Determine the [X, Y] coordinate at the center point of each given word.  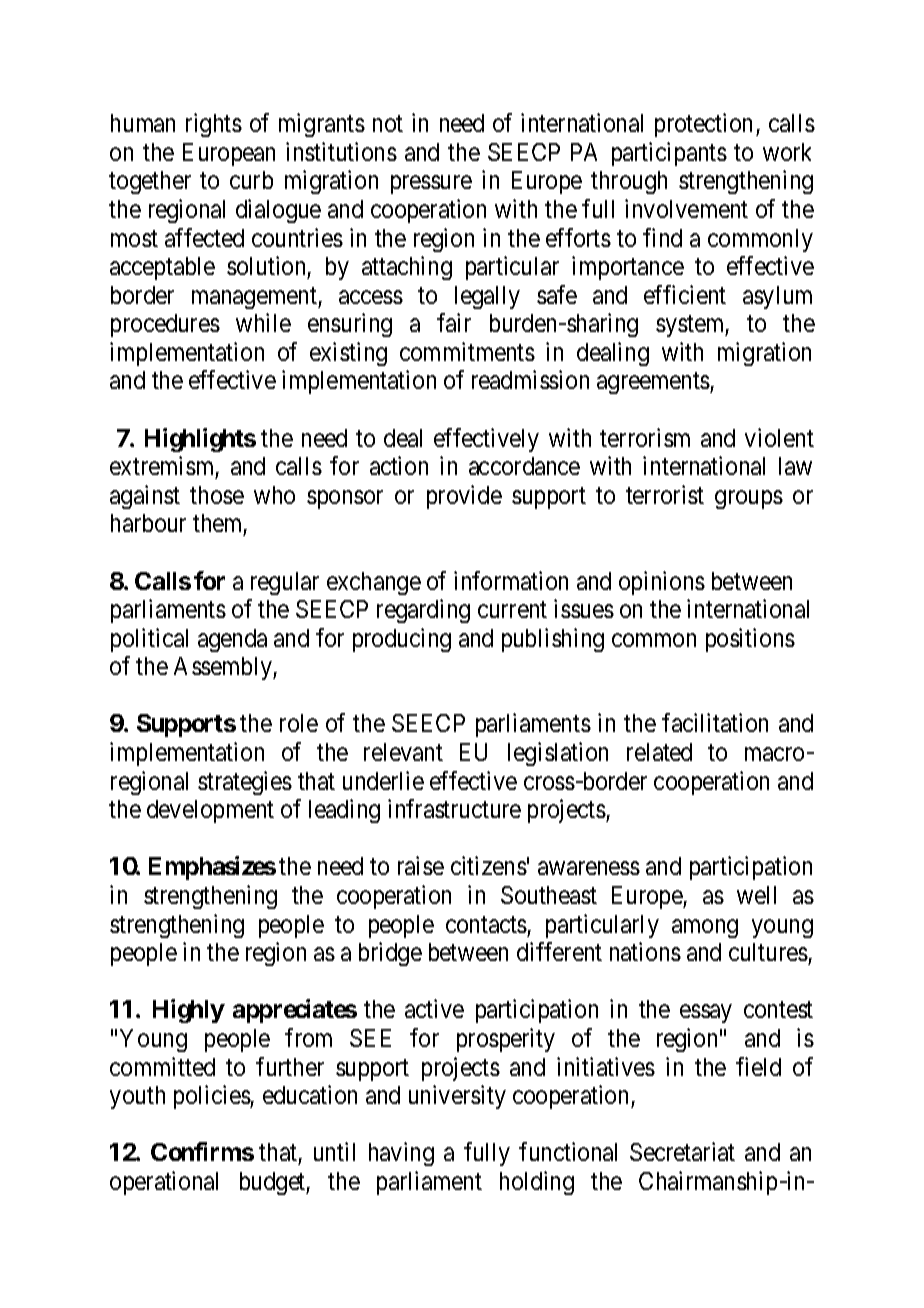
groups [749, 499]
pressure [431, 185]
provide [464, 497]
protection [703, 125]
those [217, 495]
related [659, 752]
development [210, 811]
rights [214, 125]
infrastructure [454, 808]
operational [164, 1183]
